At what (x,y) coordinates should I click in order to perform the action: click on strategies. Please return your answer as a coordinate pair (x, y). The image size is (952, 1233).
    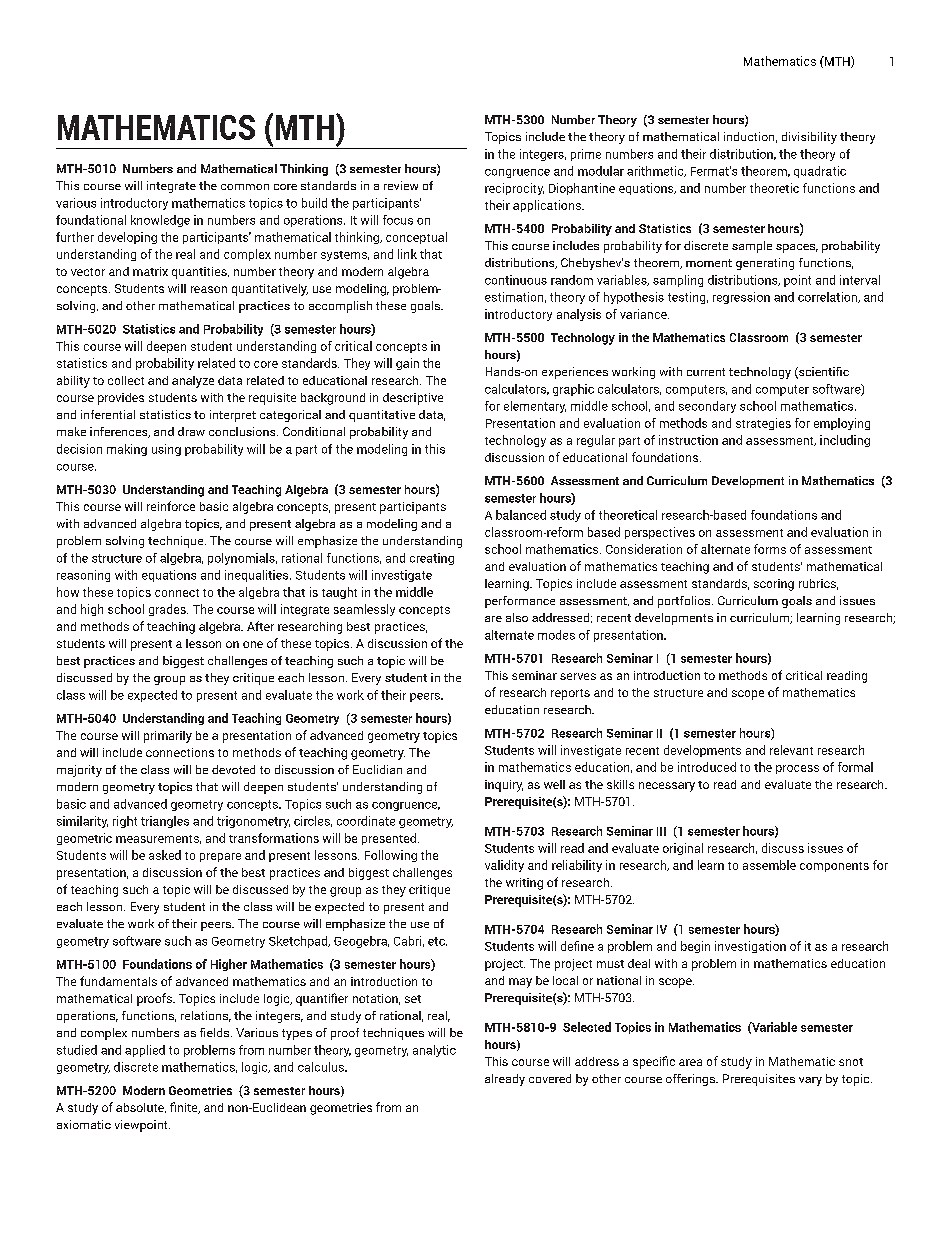
    Looking at the image, I should click on (763, 424).
